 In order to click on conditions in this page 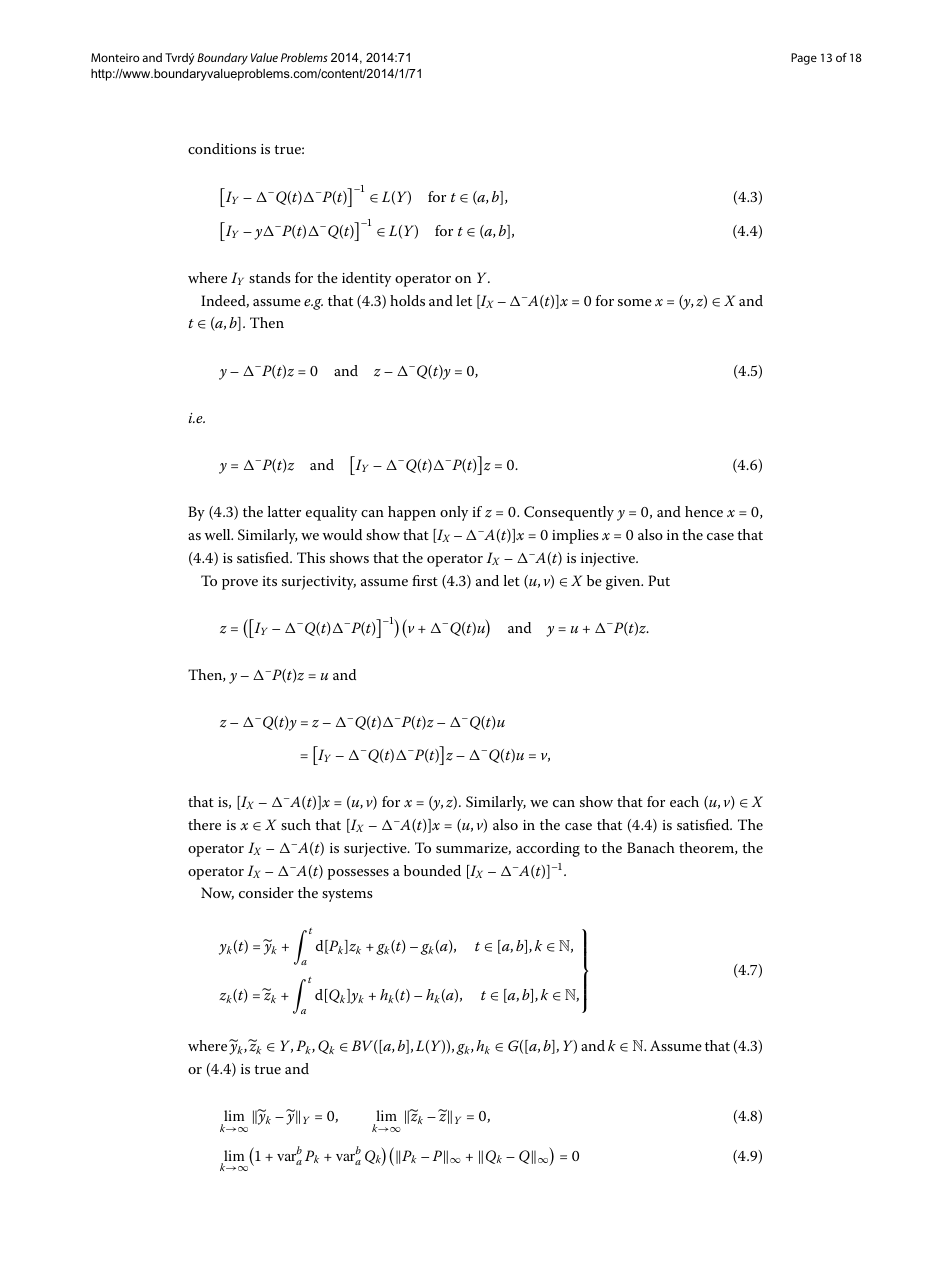, I will do `click(222, 148)`.
